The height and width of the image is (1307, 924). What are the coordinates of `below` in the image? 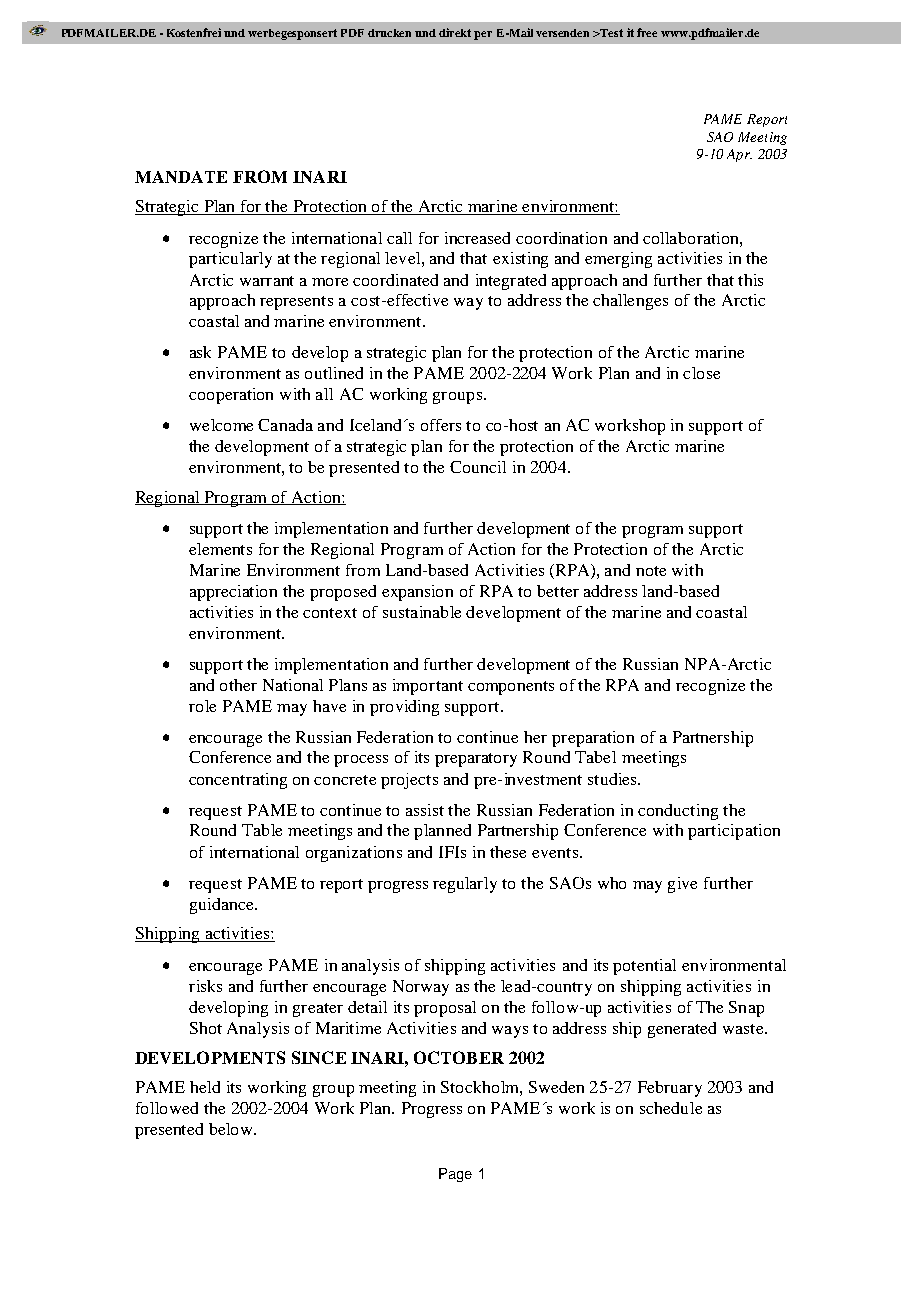 It's located at (232, 1129).
